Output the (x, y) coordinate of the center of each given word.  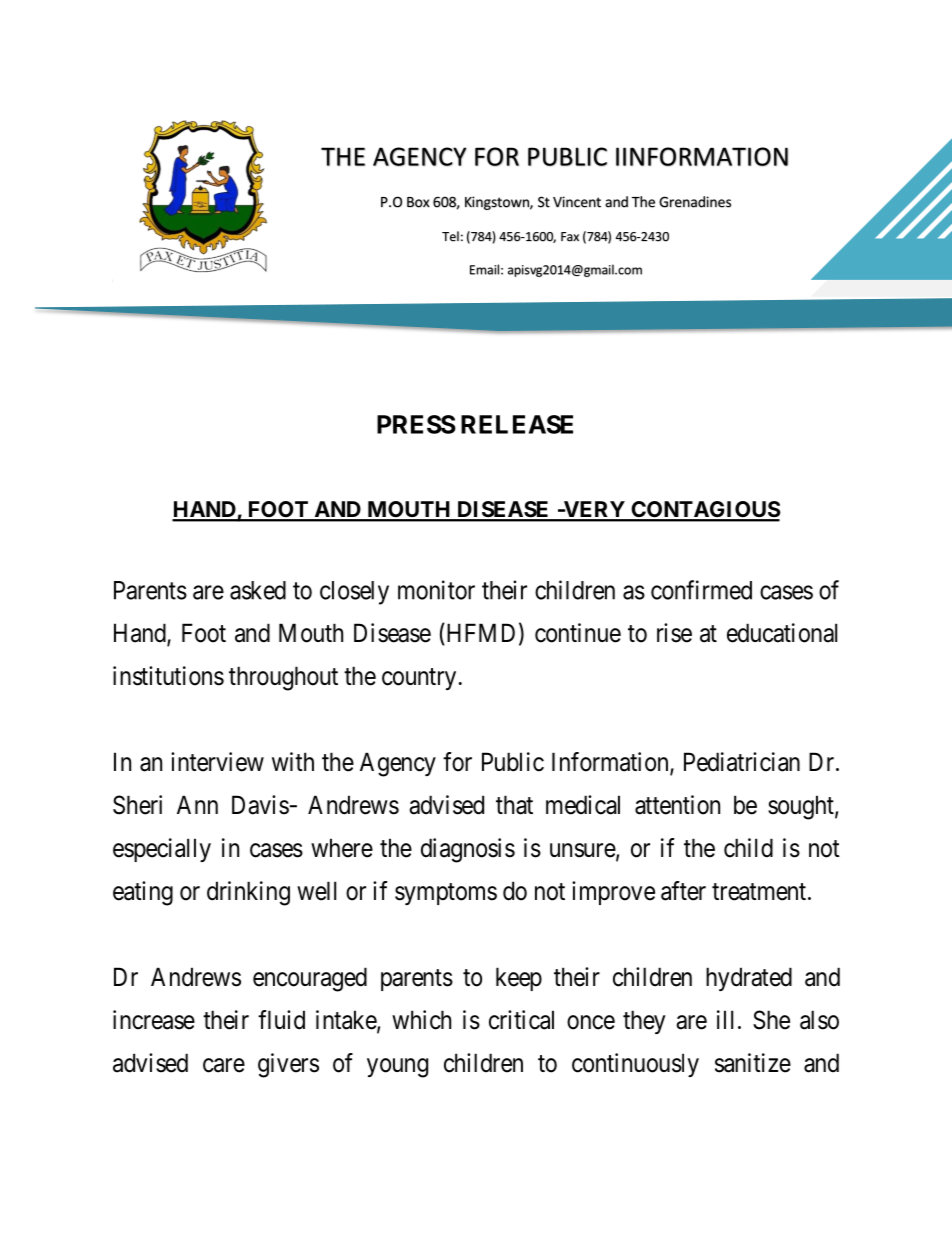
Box (418, 202)
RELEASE (517, 424)
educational (782, 633)
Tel (450, 236)
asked (258, 590)
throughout (283, 678)
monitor (436, 590)
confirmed (701, 590)
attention (677, 805)
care (224, 1065)
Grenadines (695, 202)
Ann (197, 804)
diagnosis (468, 850)
